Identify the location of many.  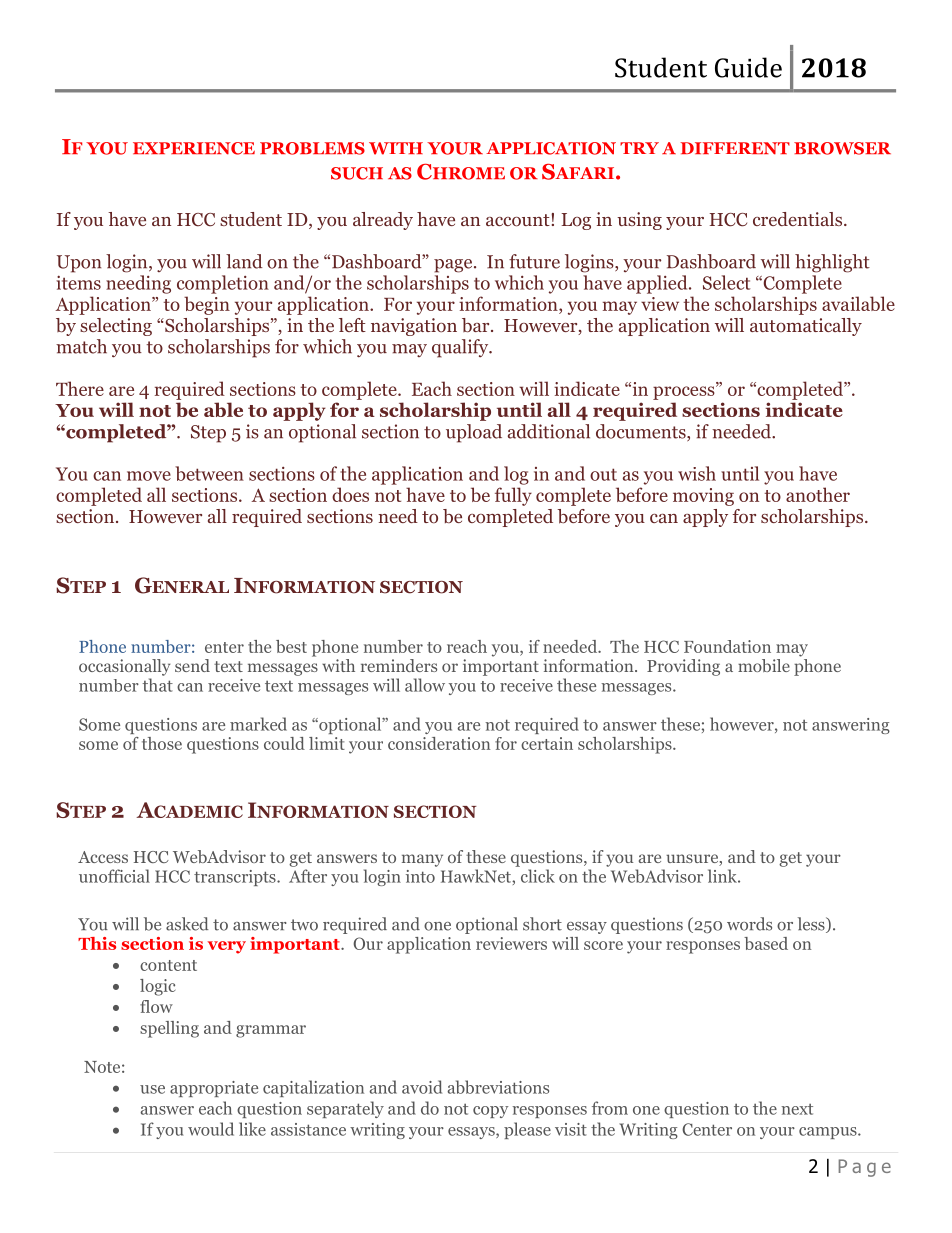
(422, 860).
